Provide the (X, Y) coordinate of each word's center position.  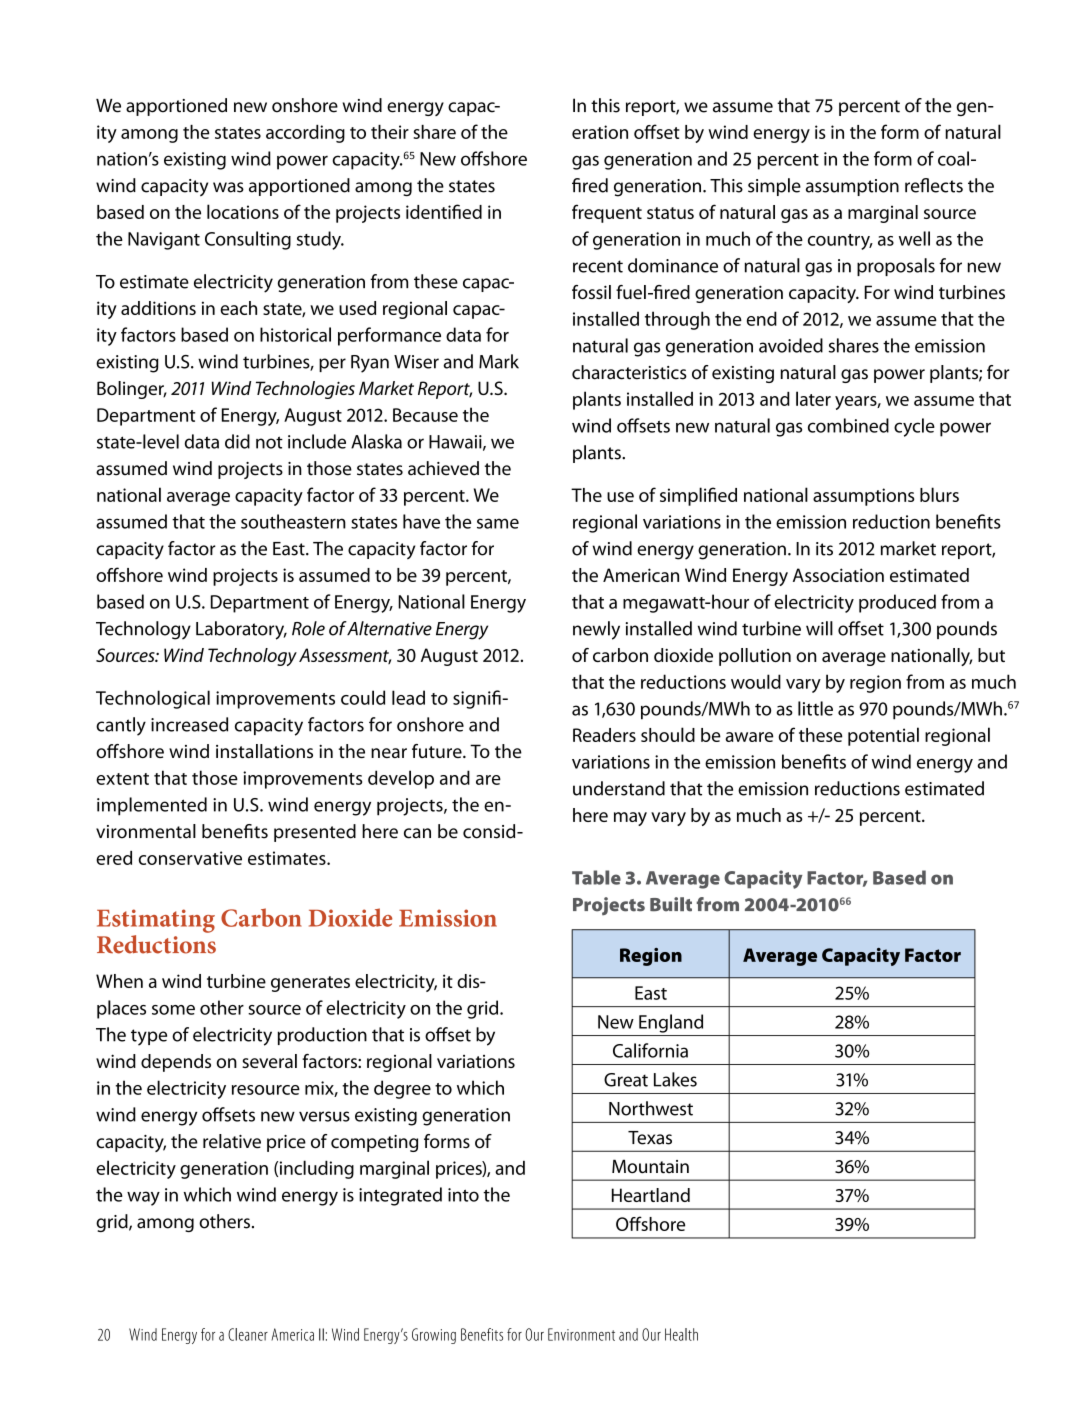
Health (681, 1334)
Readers (604, 735)
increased (189, 724)
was (228, 187)
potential (883, 736)
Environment (581, 1334)
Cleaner (248, 1334)
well (914, 238)
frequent (607, 213)
